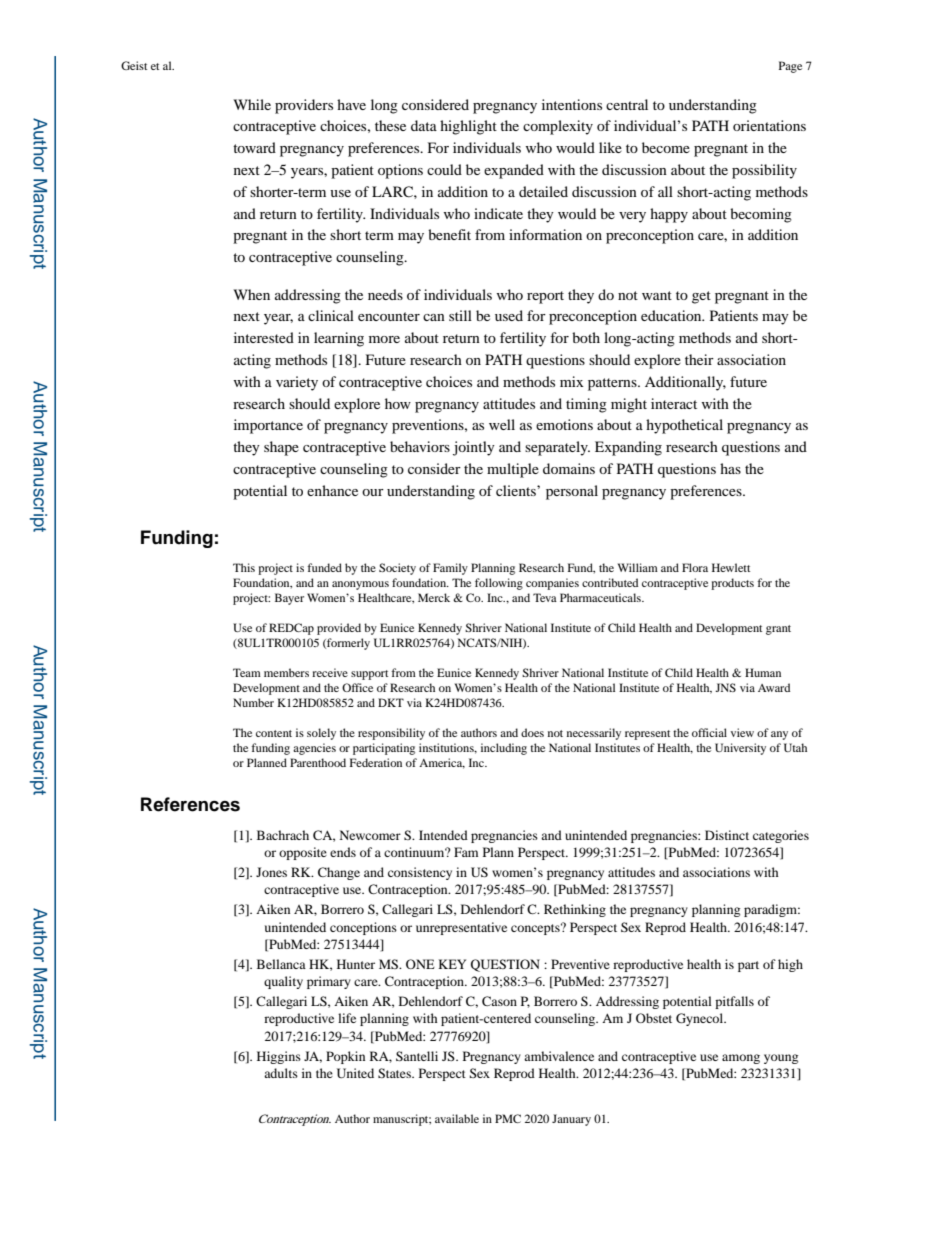 Image resolution: width=952 pixels, height=1233 pixels. I want to click on available, so click(457, 1118).
